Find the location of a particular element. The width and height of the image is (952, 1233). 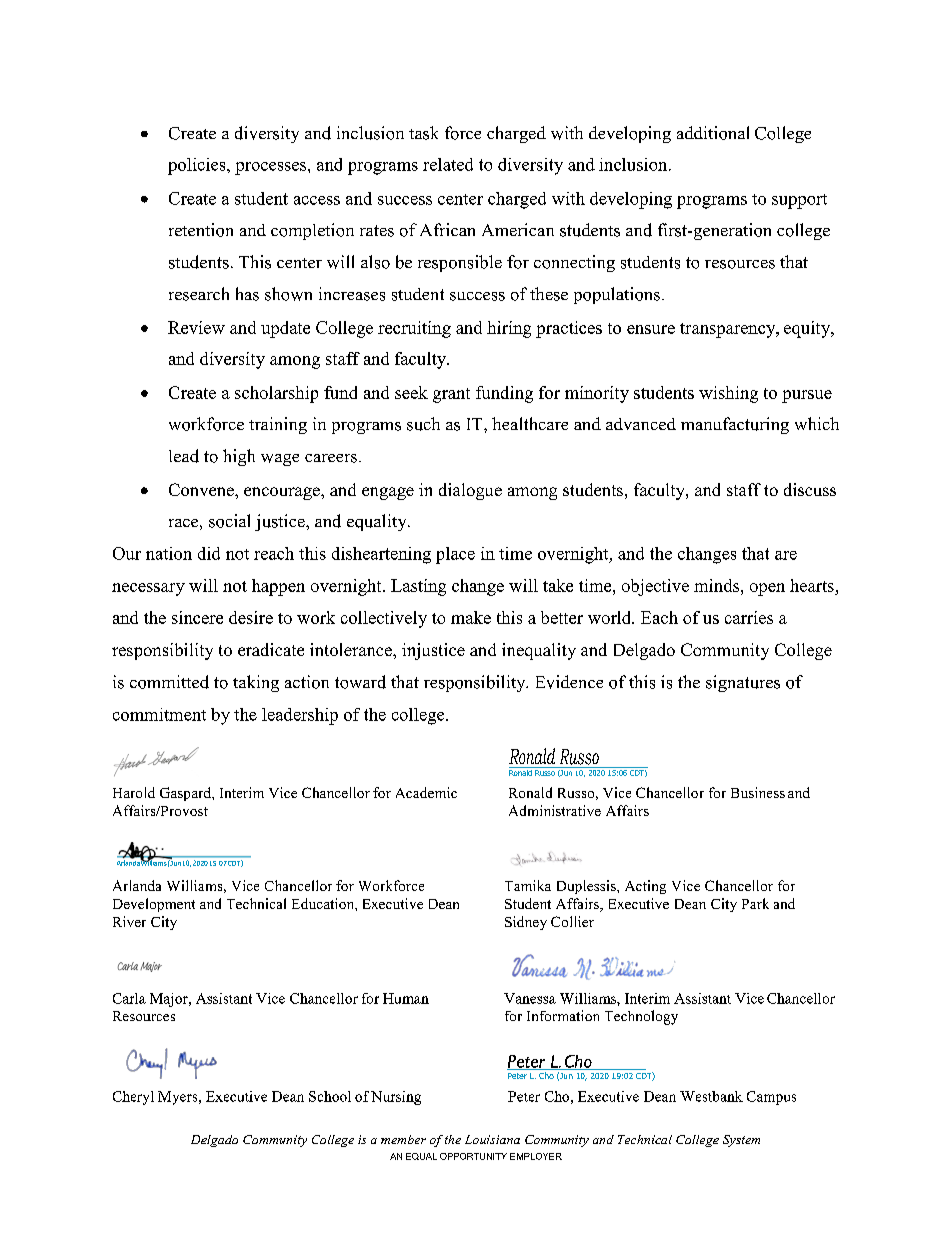

Convene is located at coordinates (202, 489).
